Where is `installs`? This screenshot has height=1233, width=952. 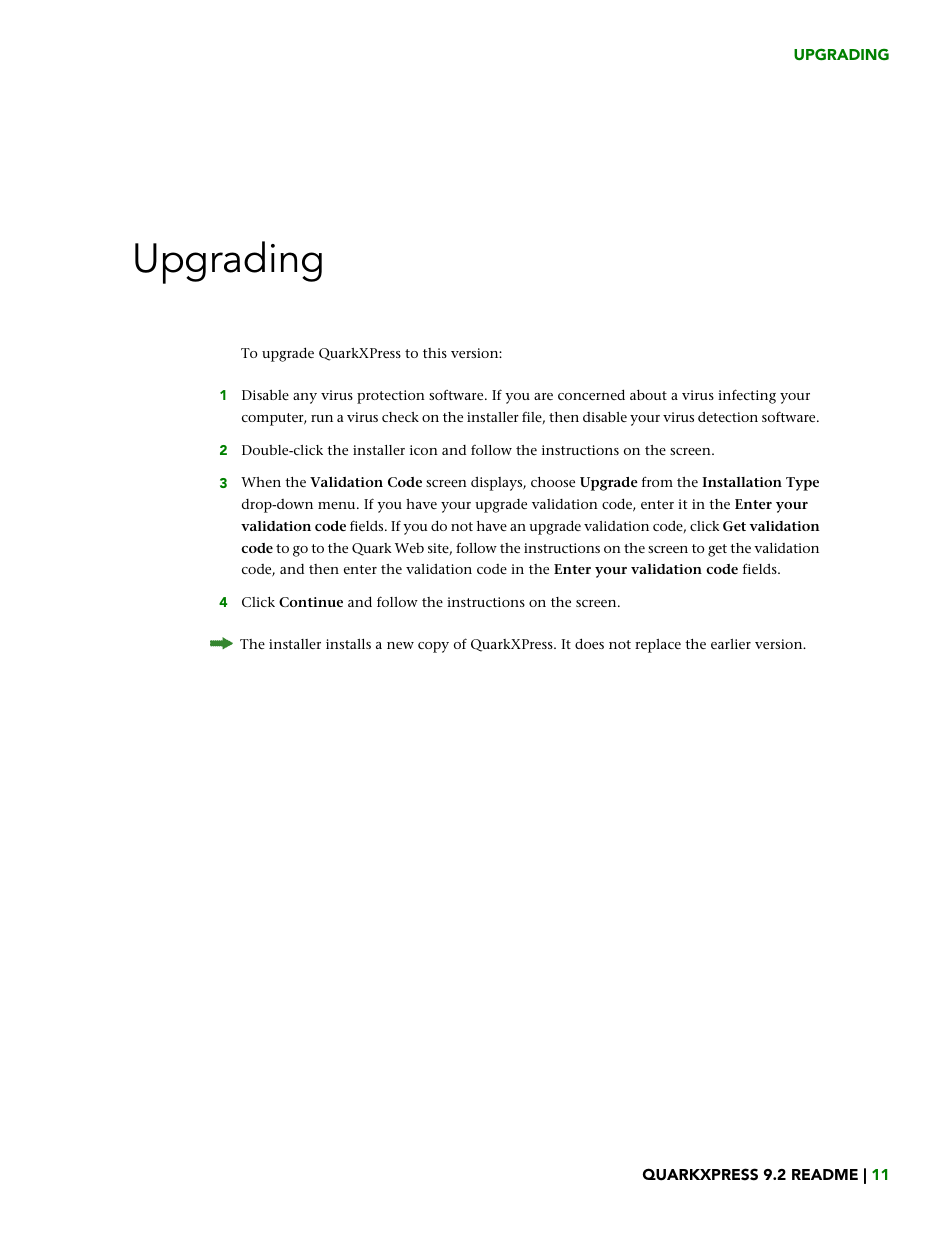
installs is located at coordinates (348, 644).
